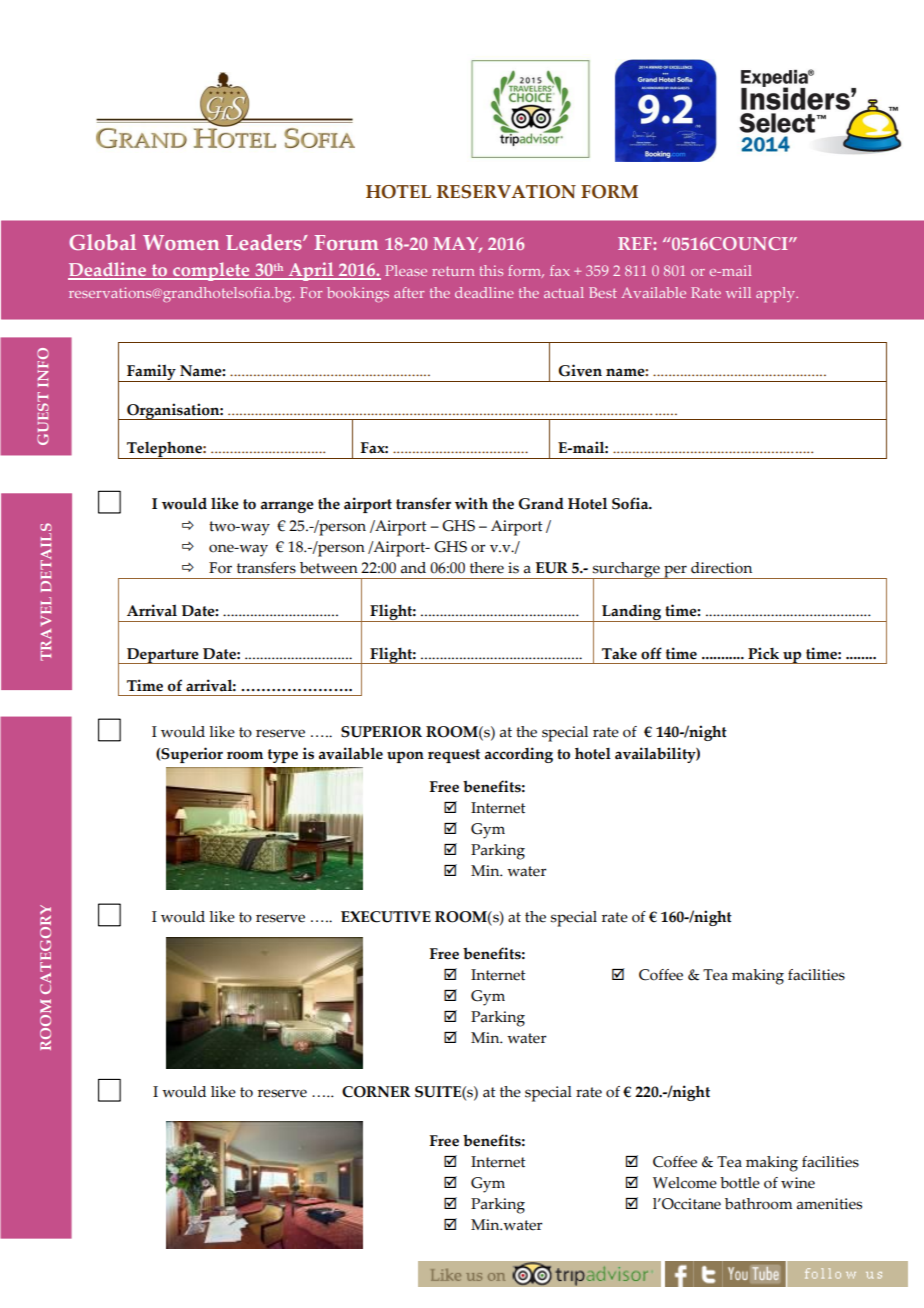  Describe the element at coordinates (453, 271) in the page. I see `return` at that location.
